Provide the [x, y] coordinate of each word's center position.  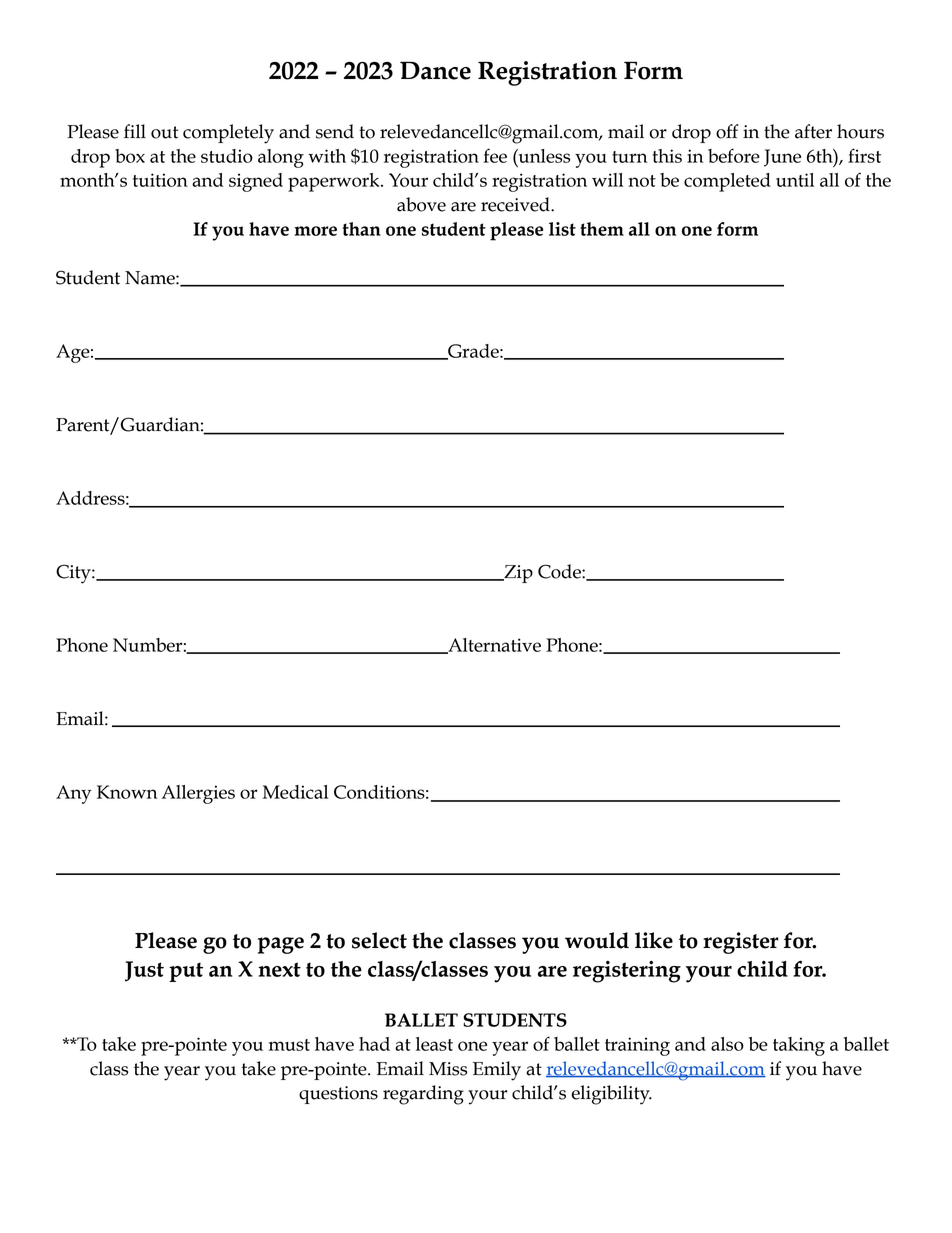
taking [799, 1046]
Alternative [493, 646]
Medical [295, 792]
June [782, 158]
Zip [517, 574]
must [289, 1045]
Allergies [198, 794]
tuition [160, 180]
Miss [448, 1069]
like [654, 940]
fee [495, 155]
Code [560, 571]
